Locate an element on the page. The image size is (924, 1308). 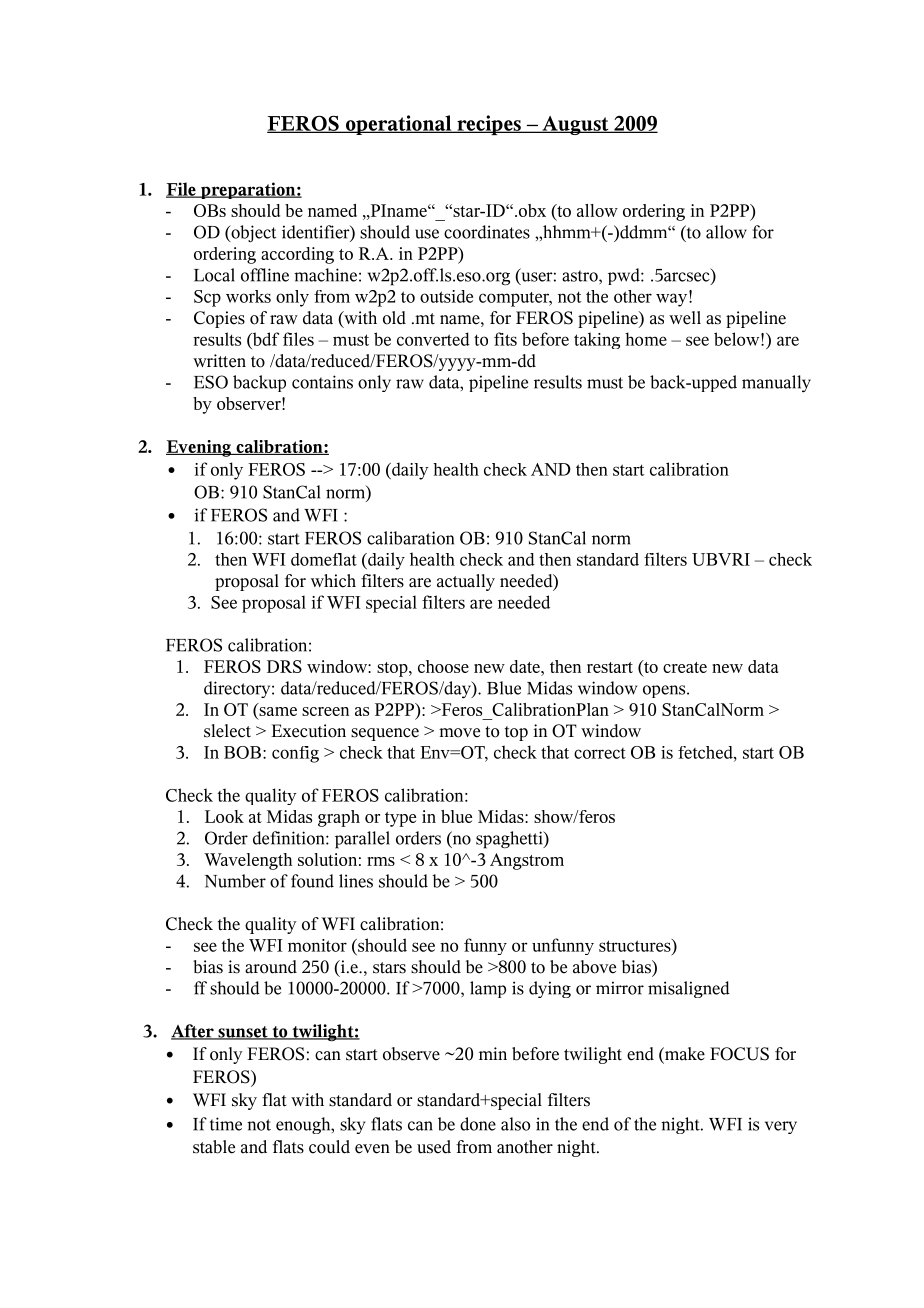
August is located at coordinates (575, 125).
